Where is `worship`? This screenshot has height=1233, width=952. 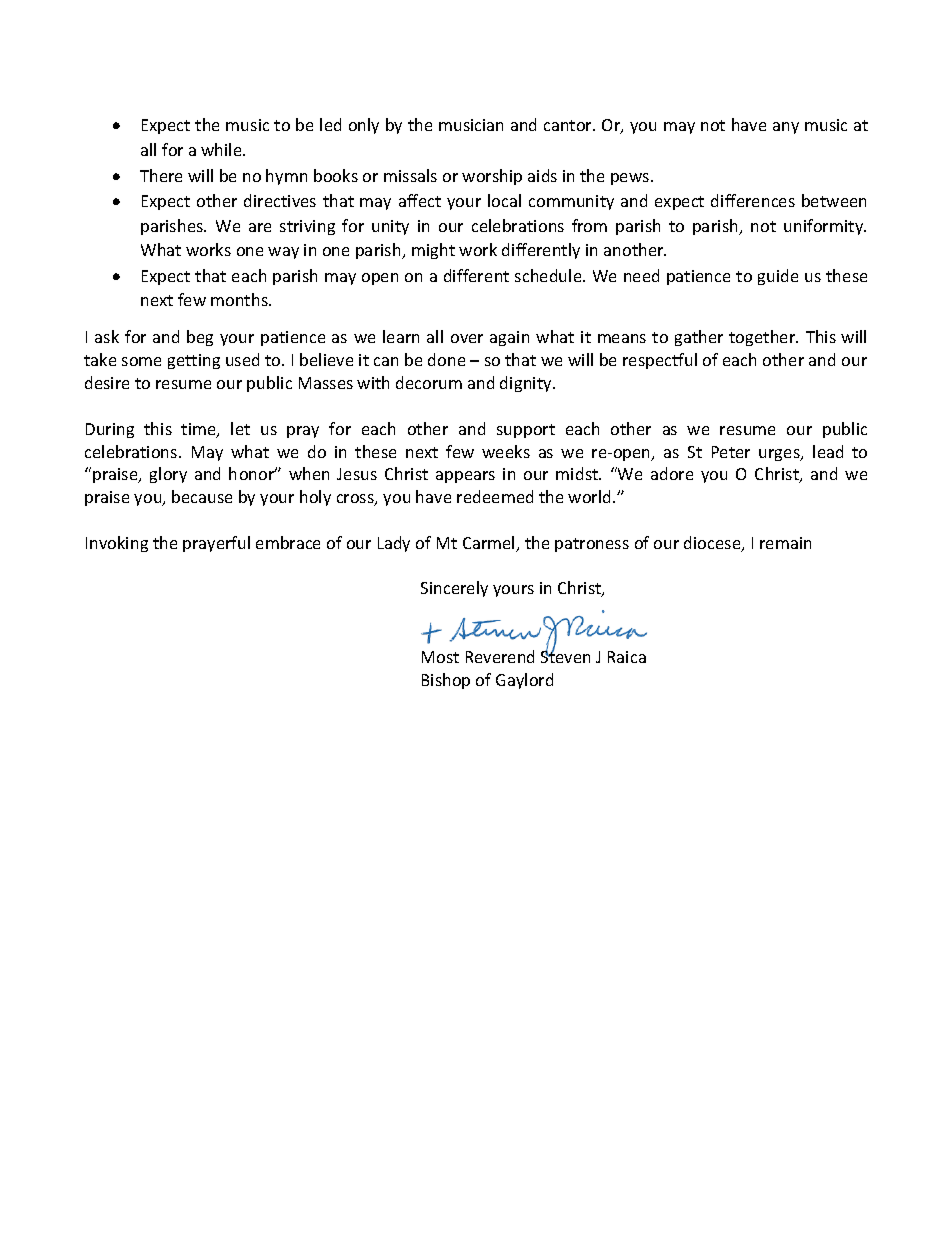 worship is located at coordinates (492, 177).
